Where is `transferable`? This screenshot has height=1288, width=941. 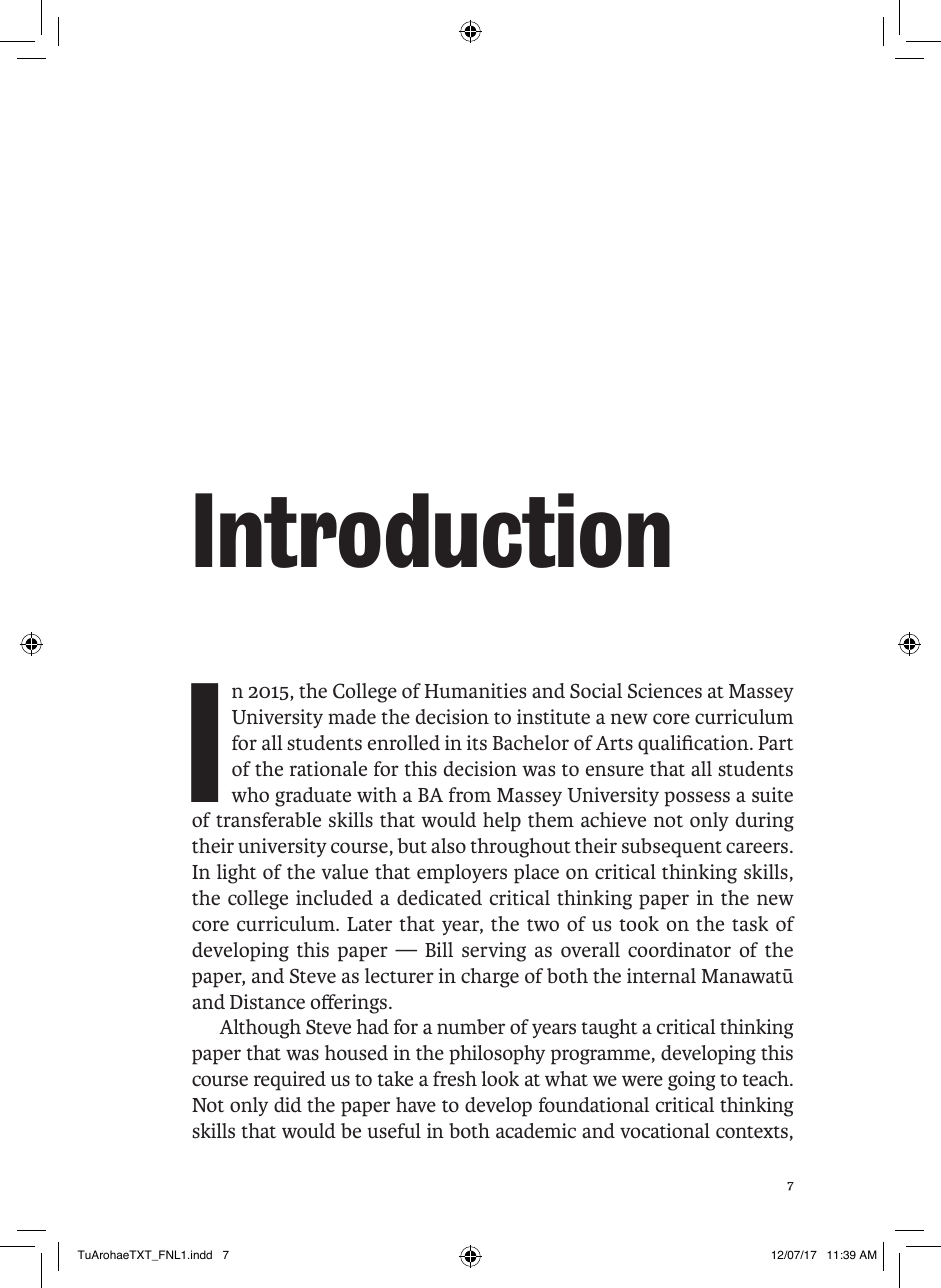
transferable is located at coordinates (268, 820).
